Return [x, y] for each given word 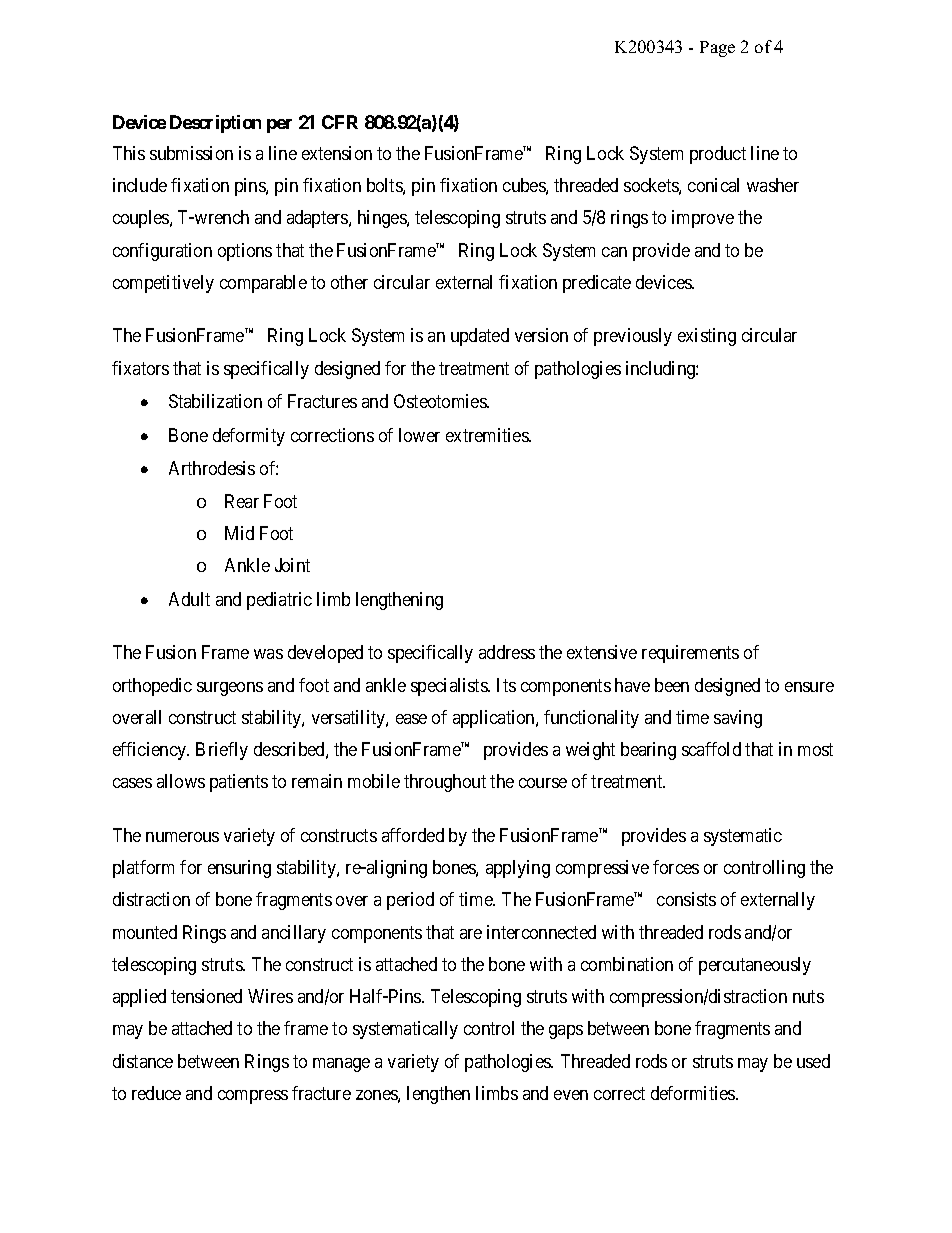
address [507, 652]
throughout [445, 783]
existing [707, 337]
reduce [156, 1093]
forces [676, 867]
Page [717, 49]
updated [480, 337]
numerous [182, 837]
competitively [163, 284]
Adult [189, 599]
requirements [690, 654]
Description [215, 124]
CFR [340, 122]
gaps [566, 1032]
